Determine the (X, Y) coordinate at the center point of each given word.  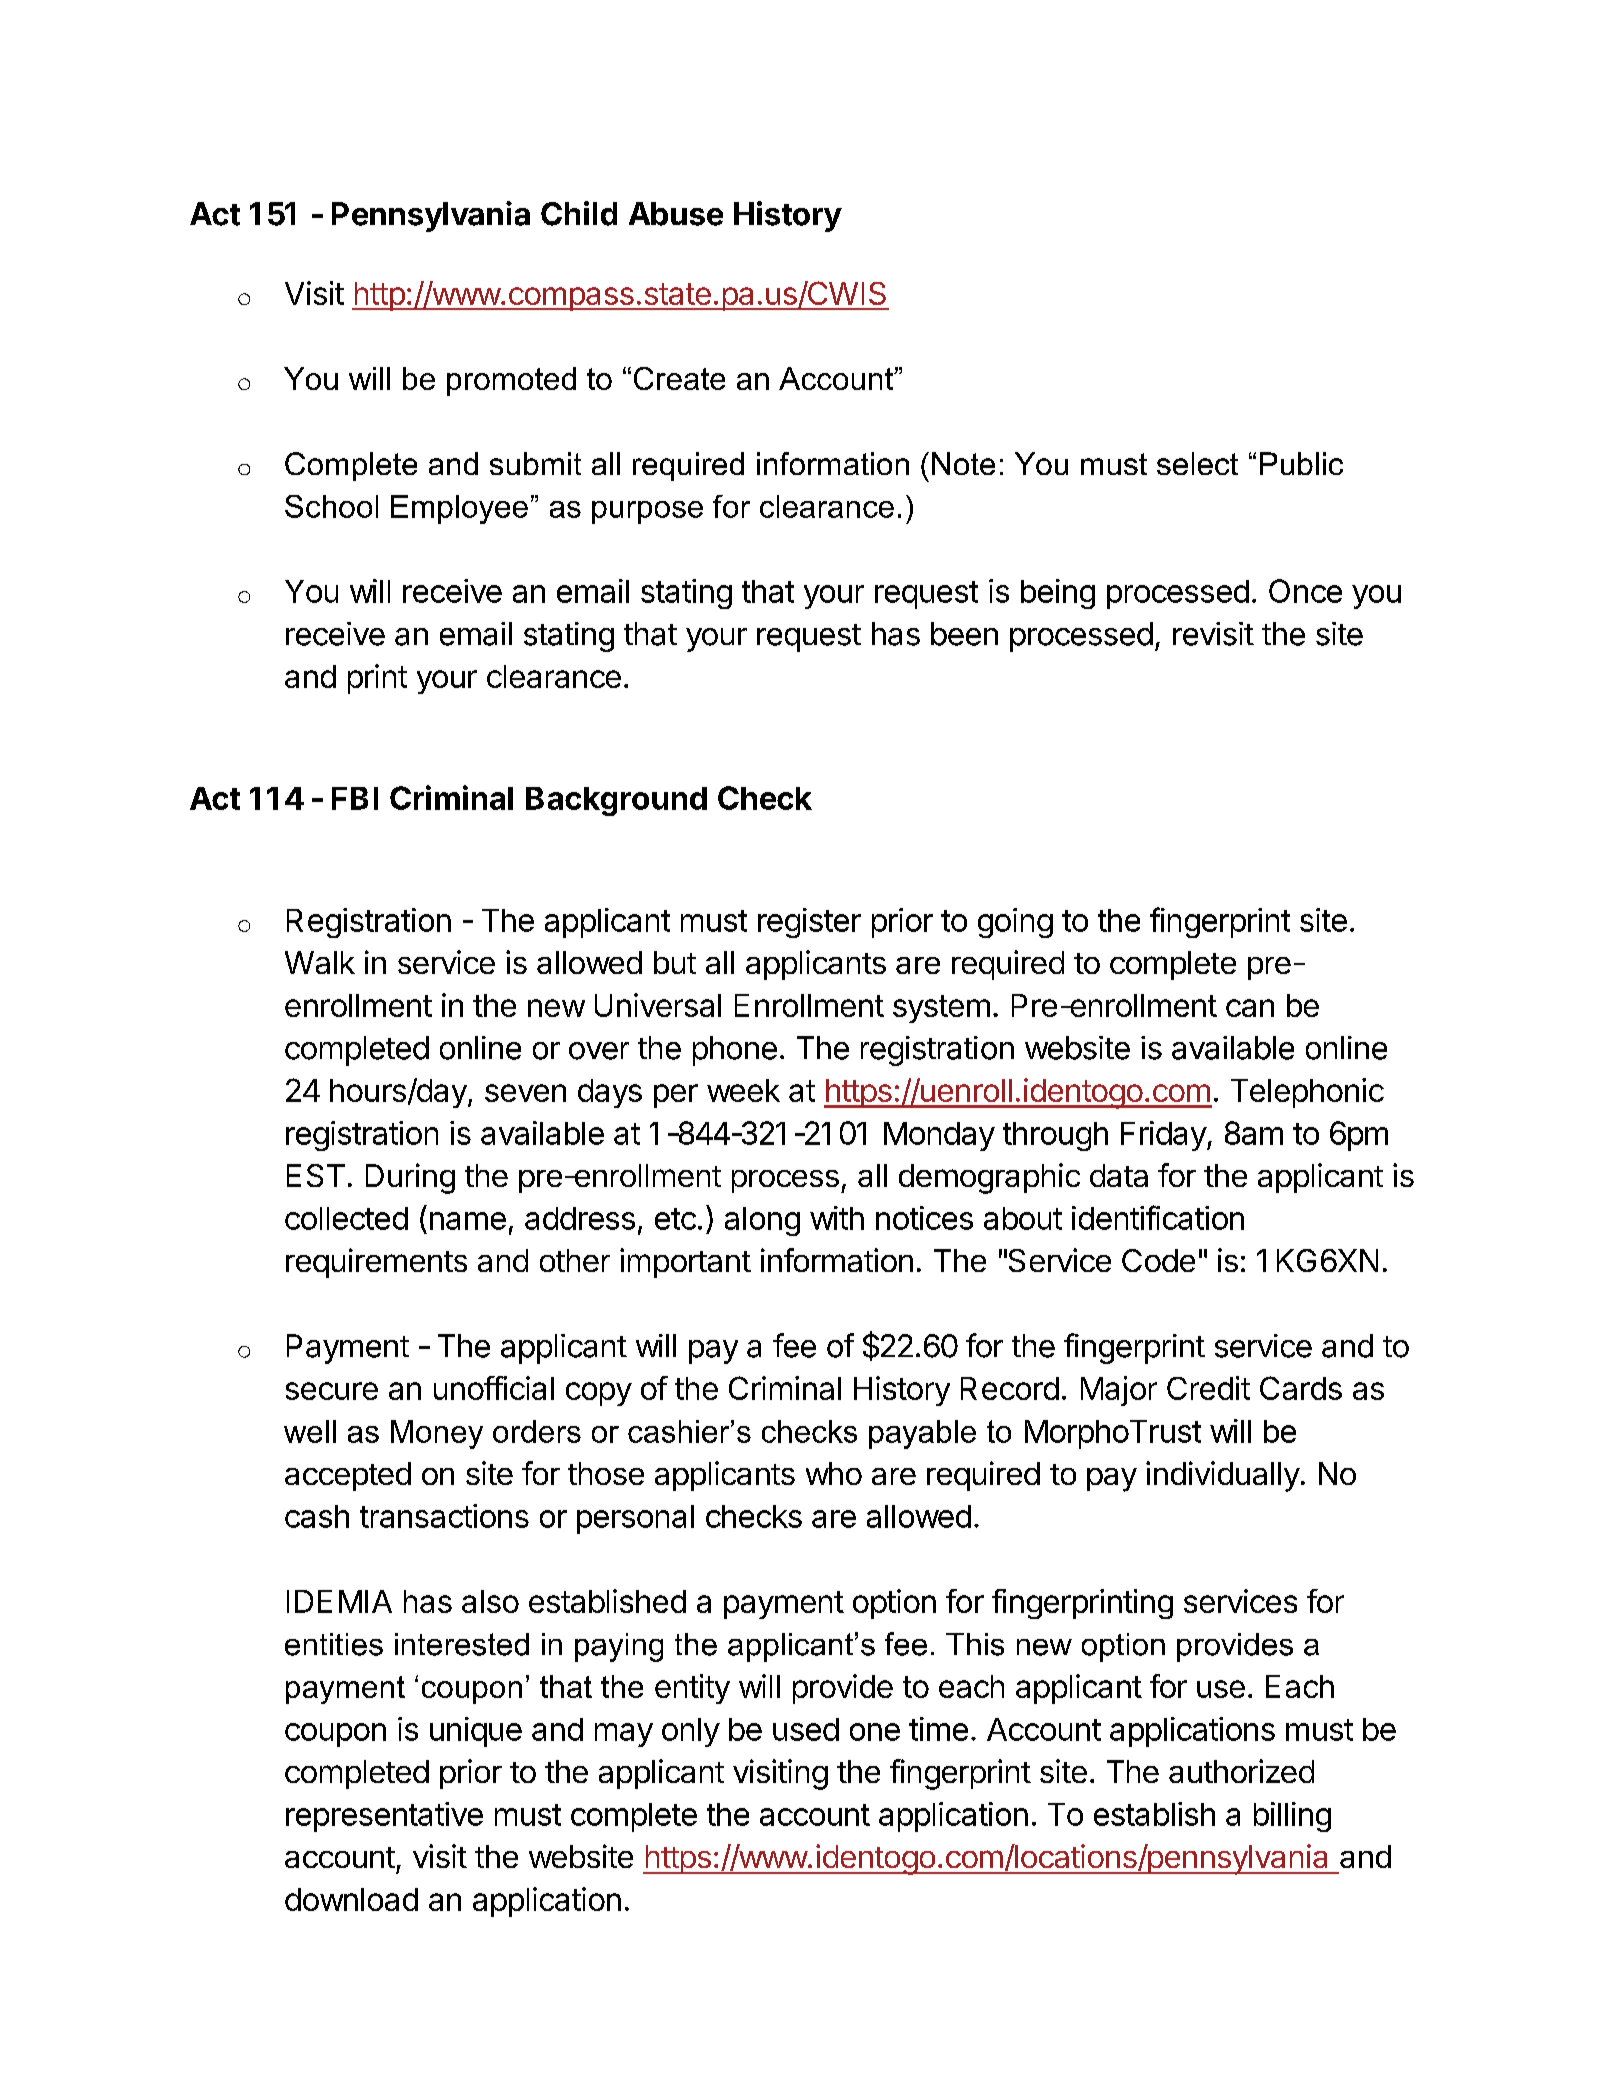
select (1197, 463)
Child (579, 213)
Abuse (676, 214)
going (1015, 923)
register (809, 923)
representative (384, 1817)
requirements (376, 1263)
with (837, 1218)
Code (1158, 1260)
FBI (355, 798)
